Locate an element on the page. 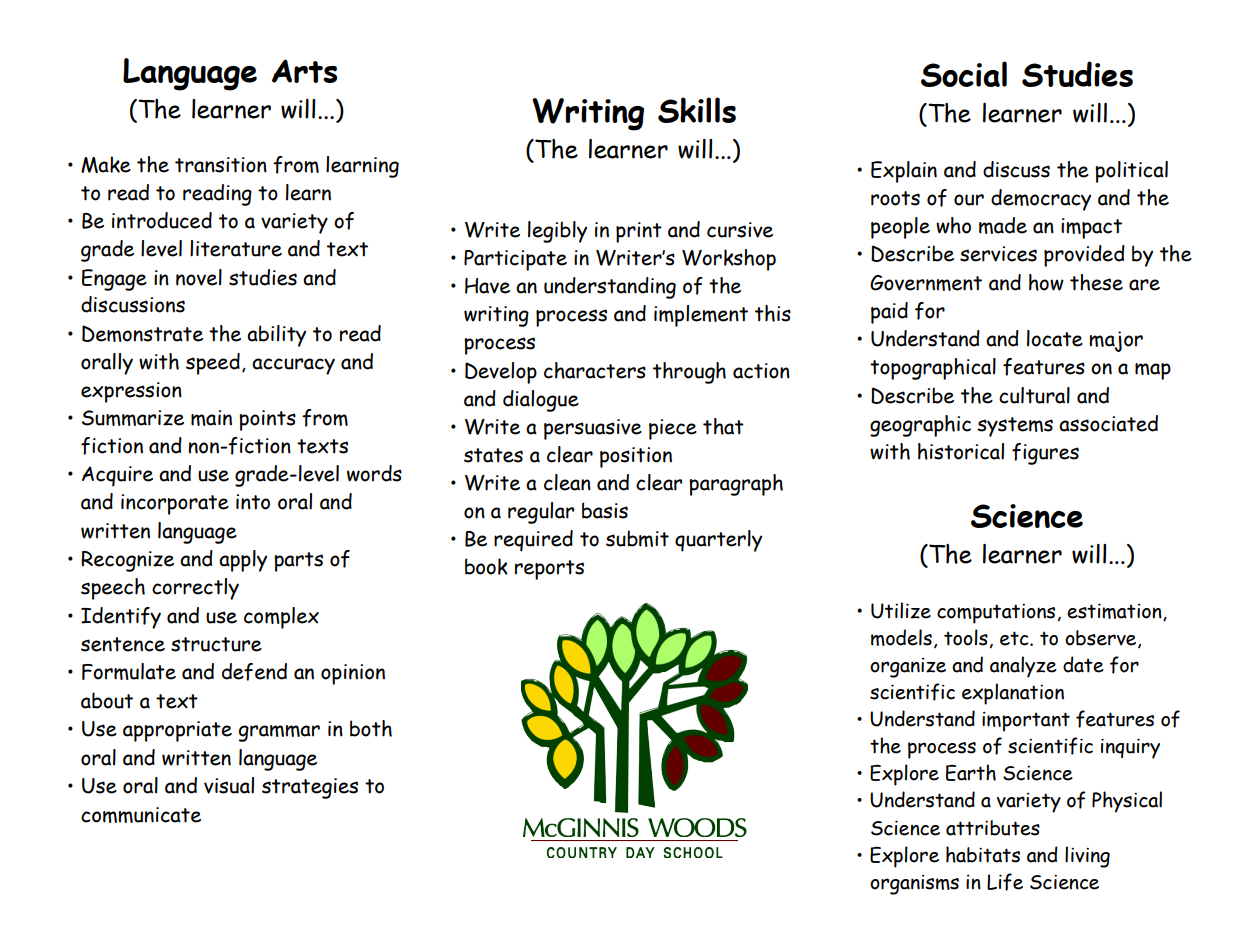 The width and height of the document is (1233, 952). novel is located at coordinates (199, 277).
